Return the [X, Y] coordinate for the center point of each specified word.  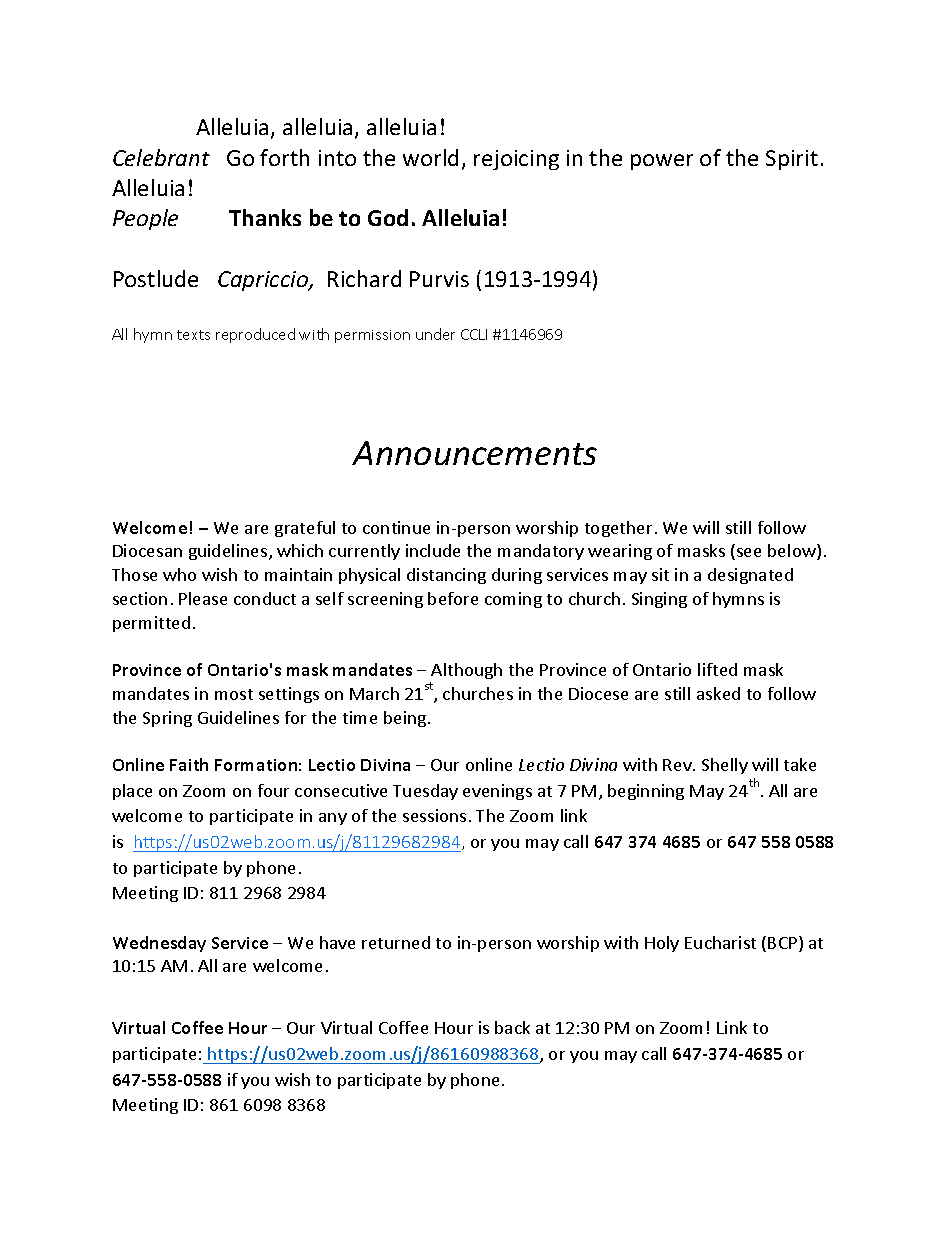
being [406, 719]
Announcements [474, 453]
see [749, 552]
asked [718, 693]
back [512, 1027]
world [430, 157]
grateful [305, 529]
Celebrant [161, 157]
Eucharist [720, 942]
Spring [167, 719]
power [662, 162]
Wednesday [159, 944]
